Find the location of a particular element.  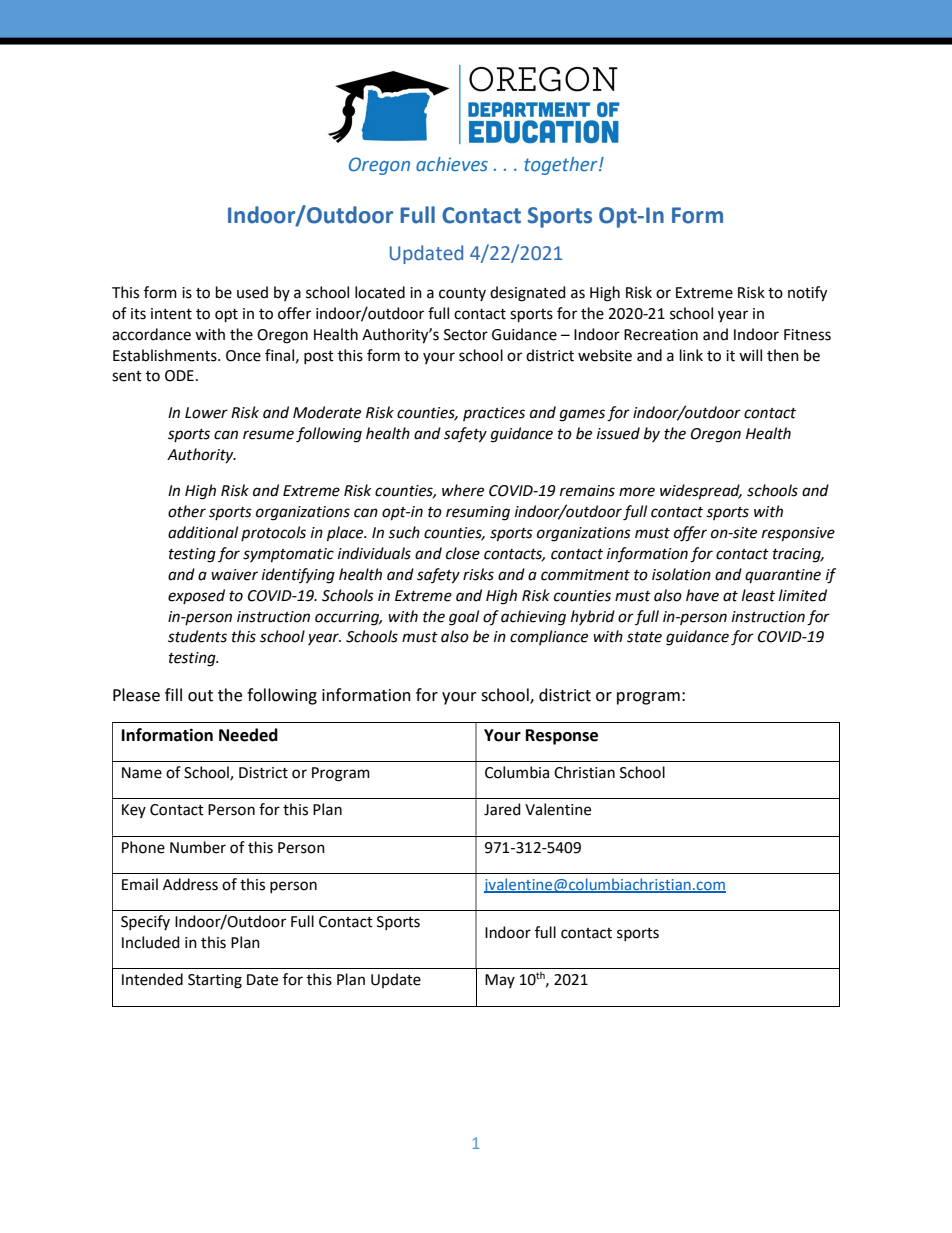

achieves is located at coordinates (452, 164).
